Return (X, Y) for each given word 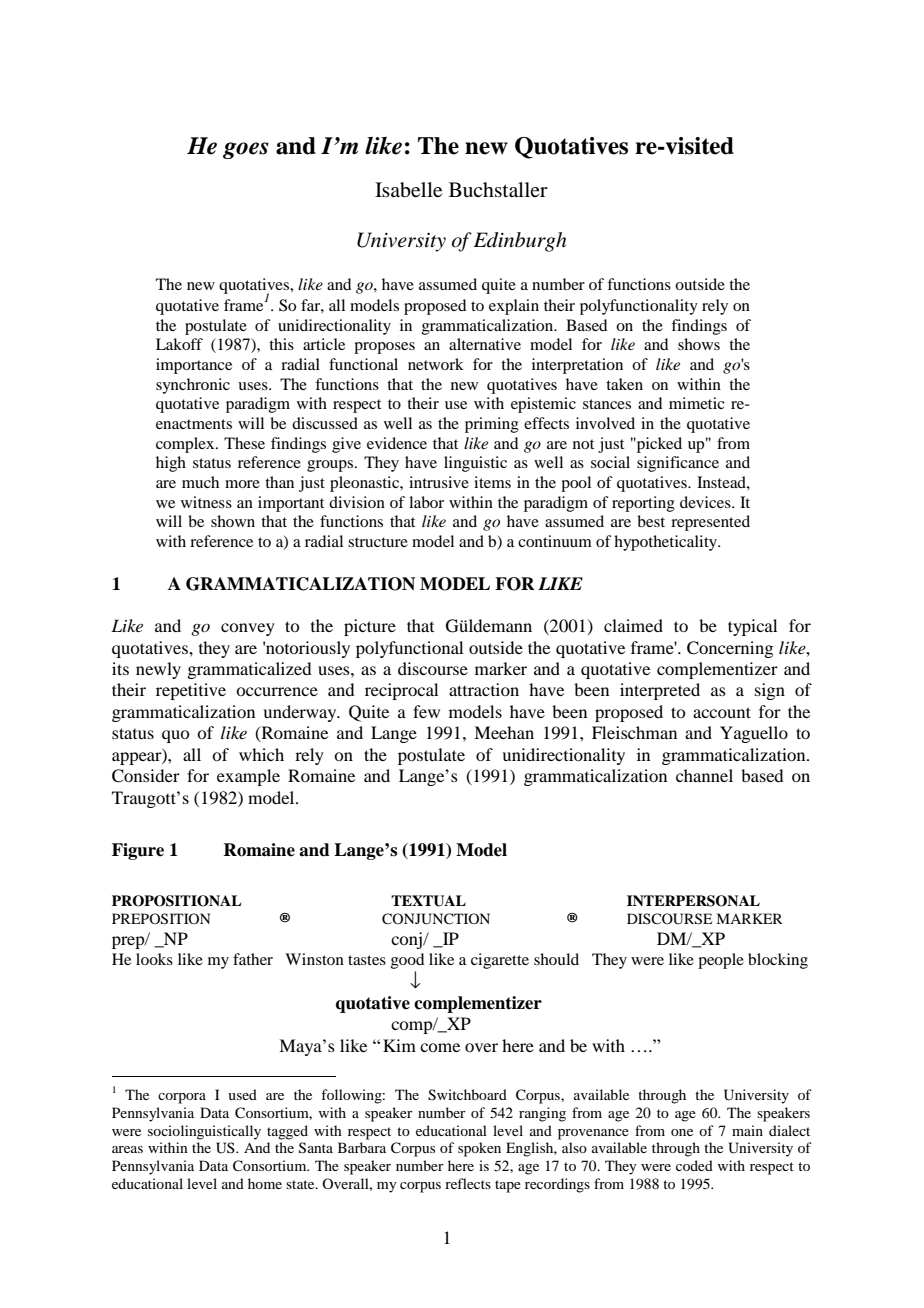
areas (127, 1149)
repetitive (191, 691)
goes (246, 150)
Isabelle (408, 190)
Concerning (730, 649)
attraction (484, 689)
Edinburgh (520, 242)
